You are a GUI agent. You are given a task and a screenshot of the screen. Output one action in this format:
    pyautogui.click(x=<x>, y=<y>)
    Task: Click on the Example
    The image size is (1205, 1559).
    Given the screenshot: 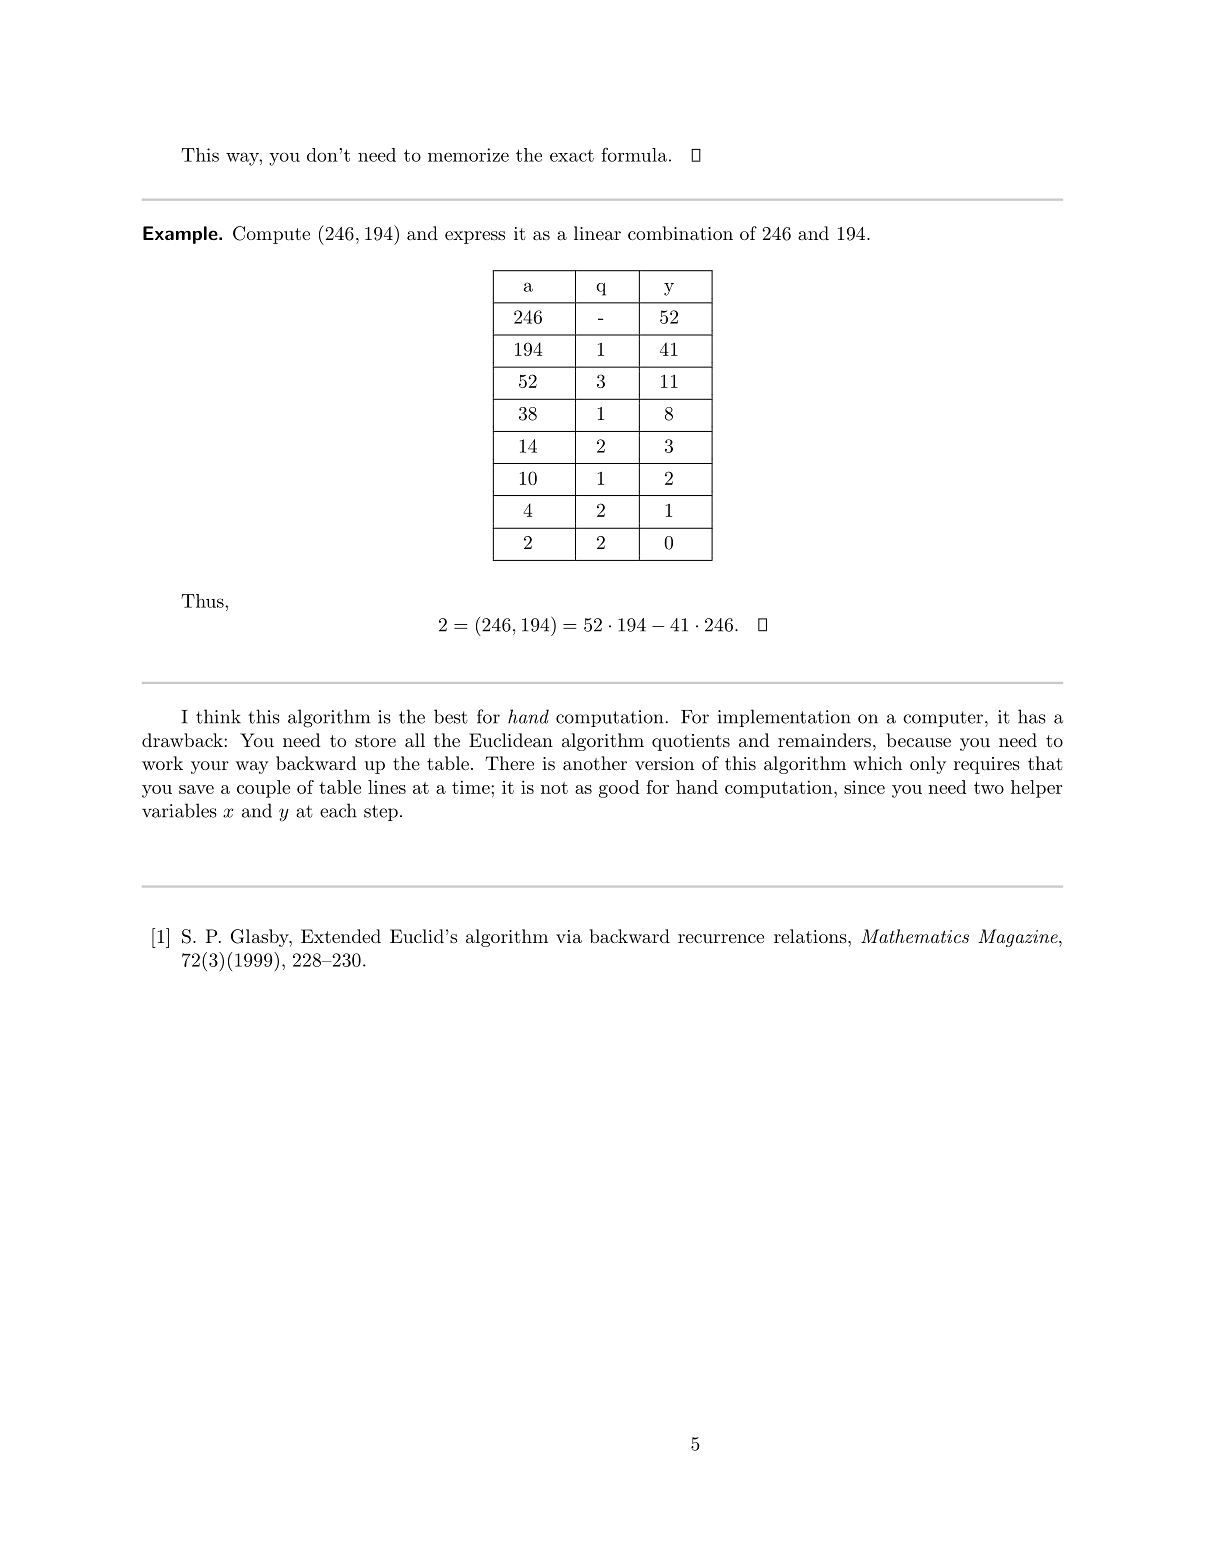 What is the action you would take?
    pyautogui.click(x=181, y=235)
